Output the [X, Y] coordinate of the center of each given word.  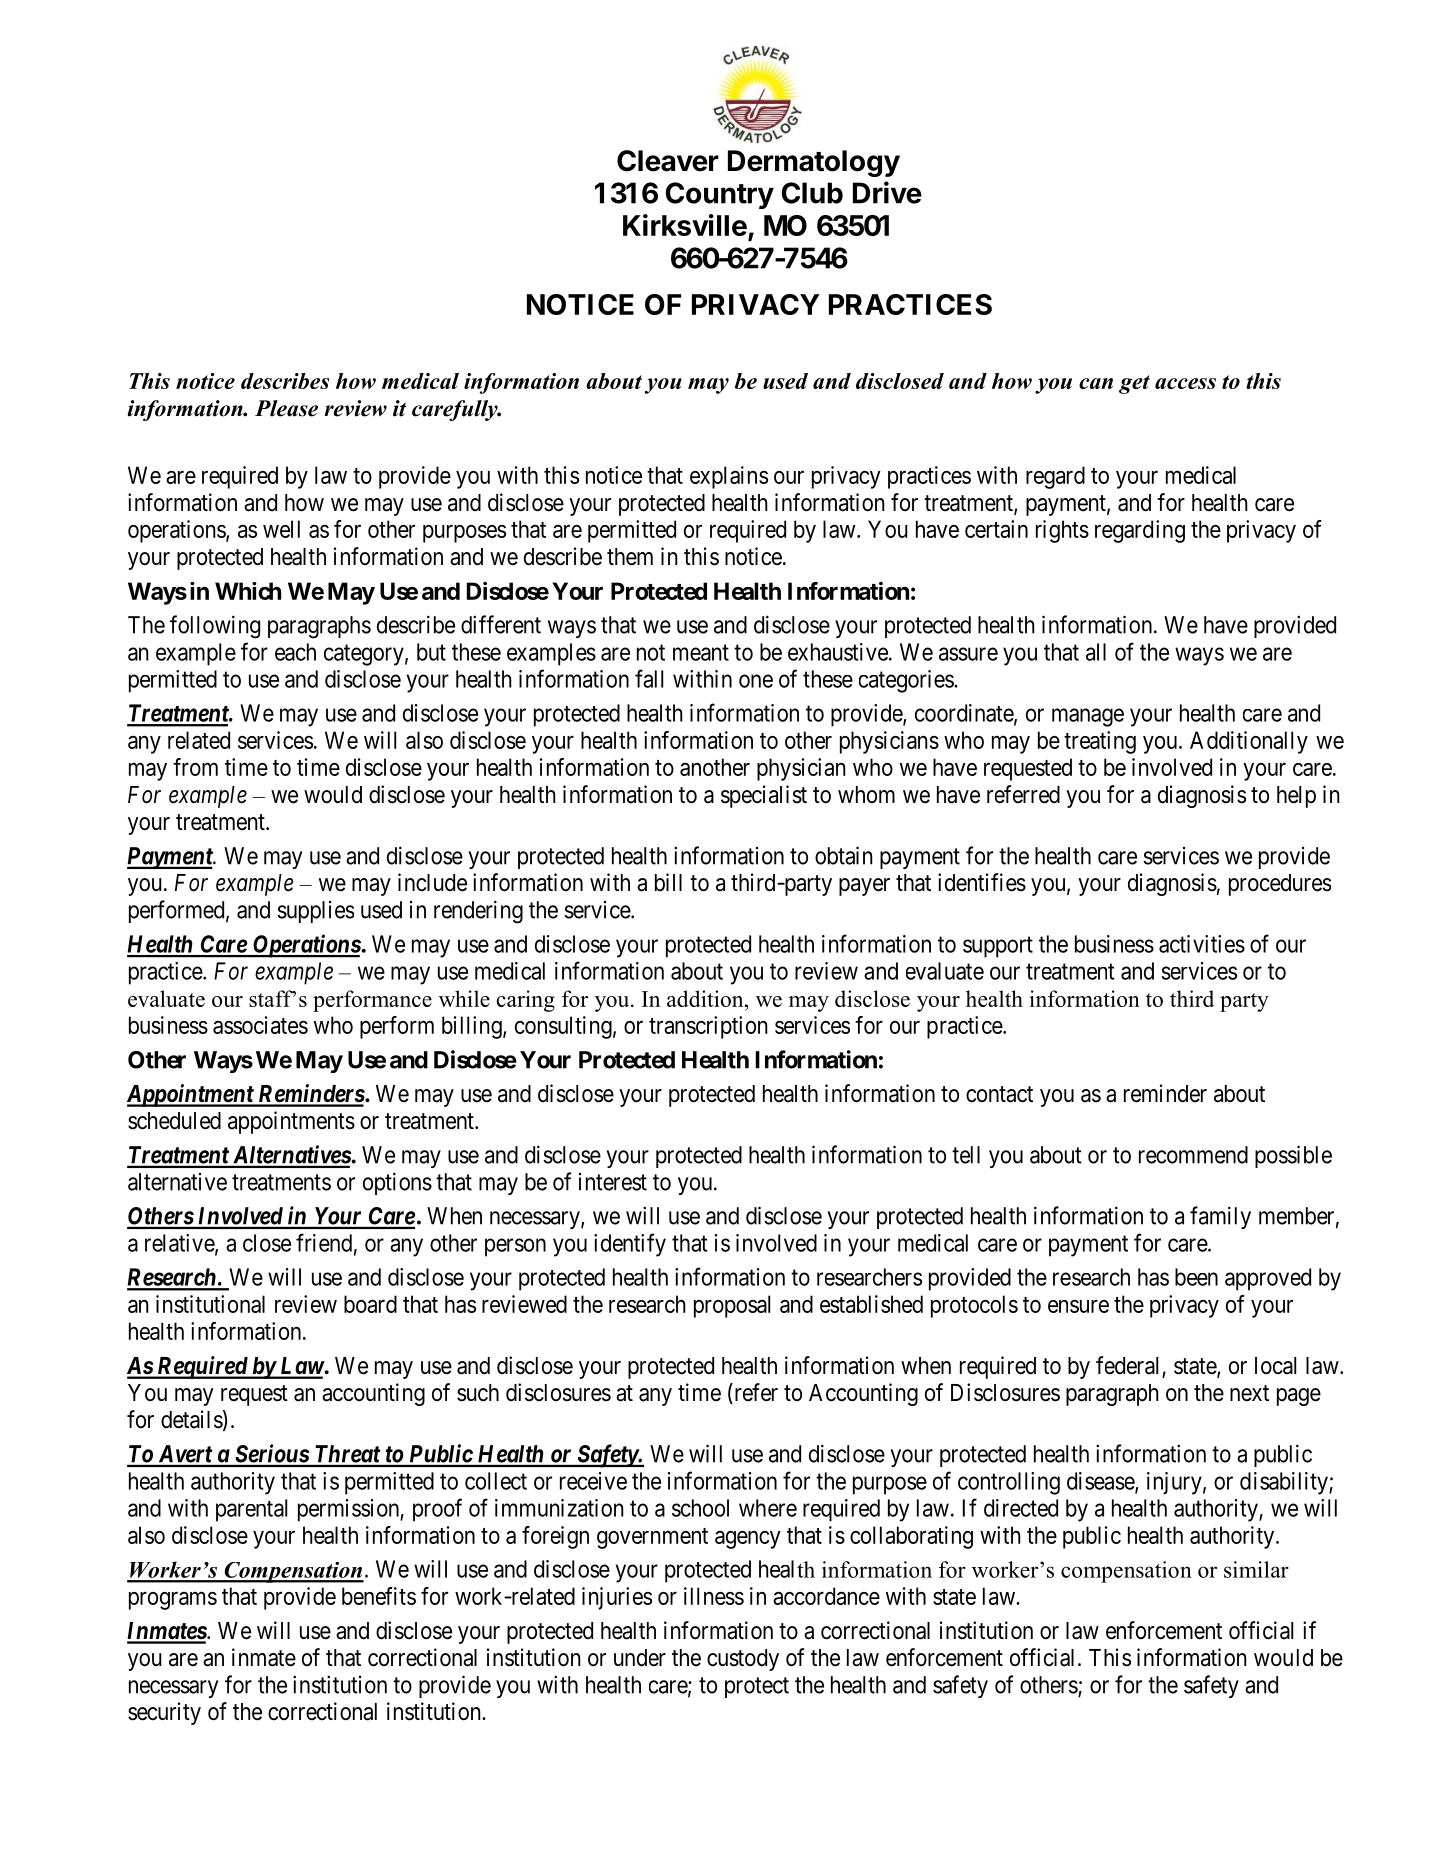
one [756, 681]
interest [613, 1182]
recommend [1193, 1155]
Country [720, 195]
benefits [379, 1596]
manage [1088, 717]
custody [743, 1660]
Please [286, 408]
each [295, 652]
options [397, 1183]
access [1185, 383]
